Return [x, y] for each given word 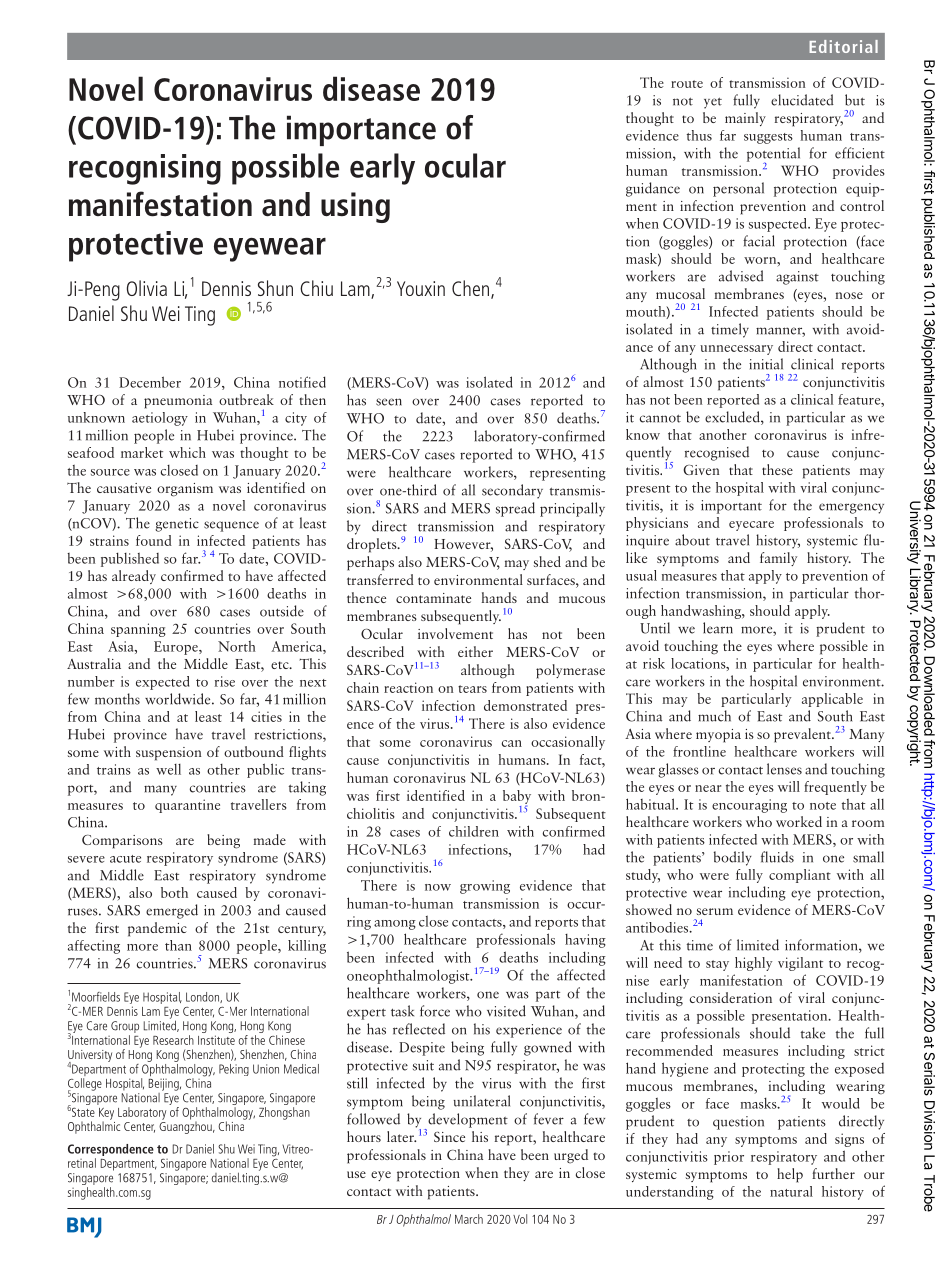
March [469, 1219]
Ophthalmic [94, 1126]
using [355, 207]
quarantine [187, 806]
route [687, 84]
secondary [512, 491]
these [777, 469]
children [474, 831]
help [790, 1175]
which [187, 452]
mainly [745, 119]
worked [799, 821]
